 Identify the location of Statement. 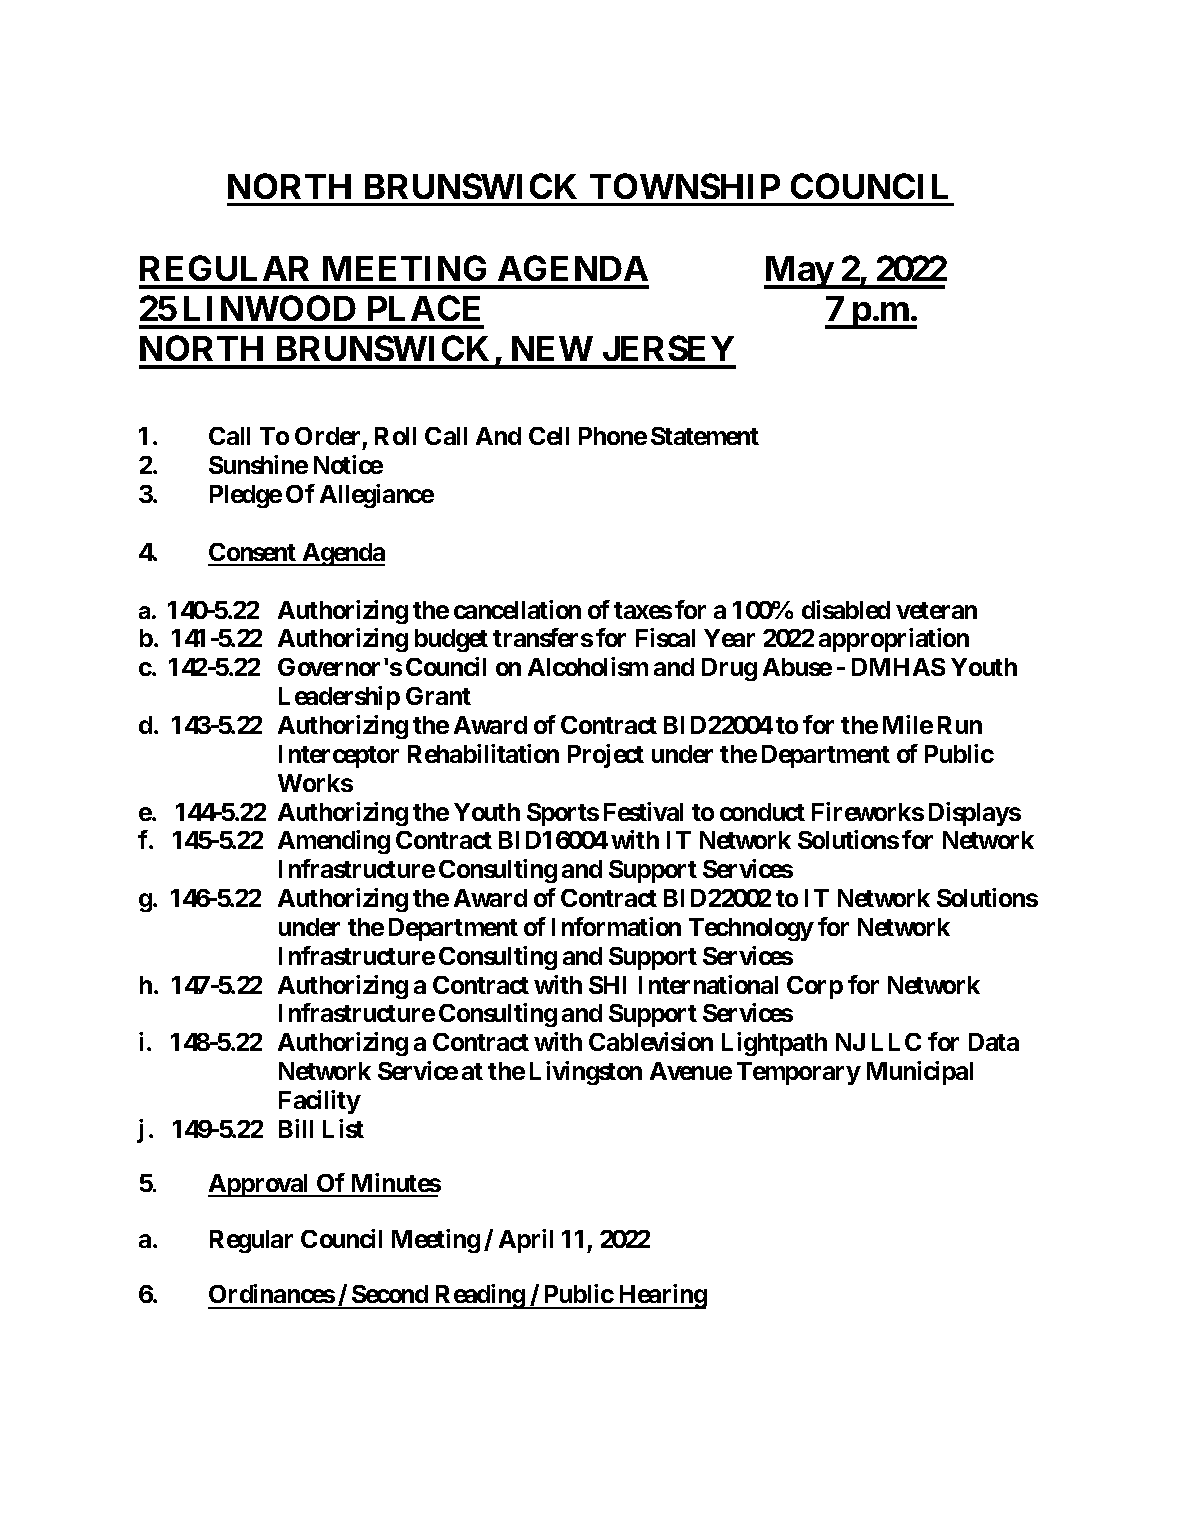
(705, 436).
